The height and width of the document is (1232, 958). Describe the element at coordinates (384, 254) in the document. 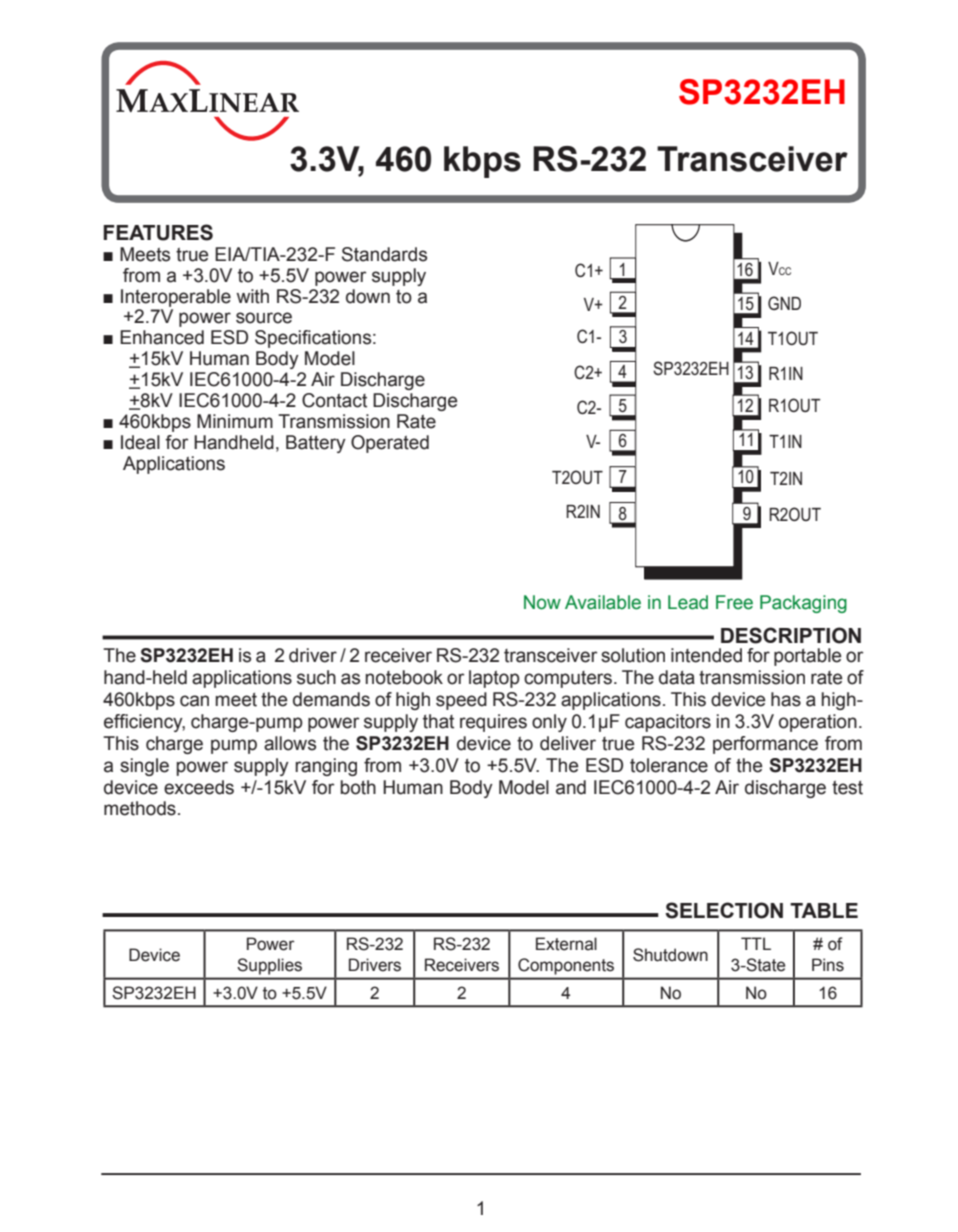

I see `Standards` at that location.
